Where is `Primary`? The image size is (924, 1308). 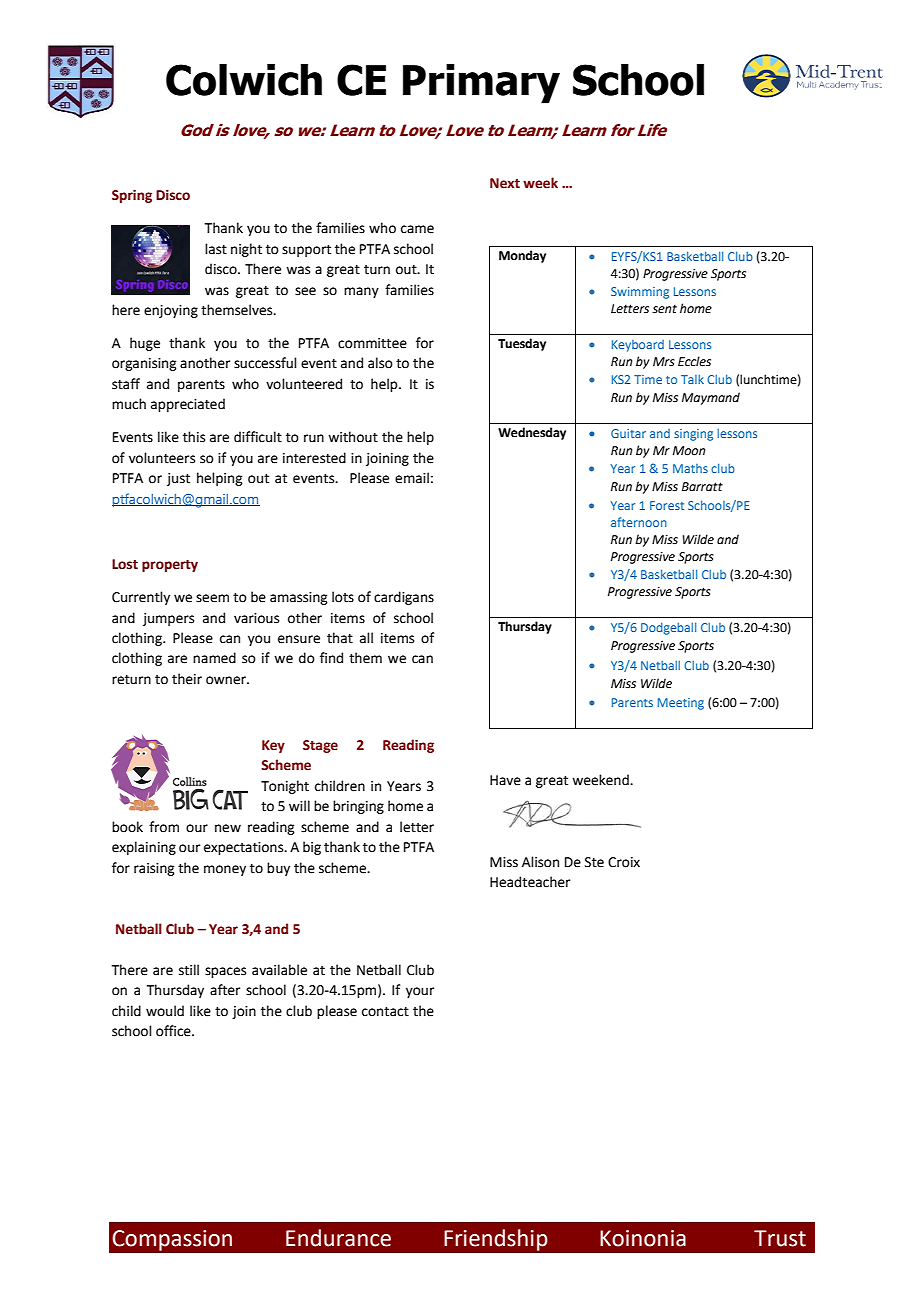
Primary is located at coordinates (481, 84).
